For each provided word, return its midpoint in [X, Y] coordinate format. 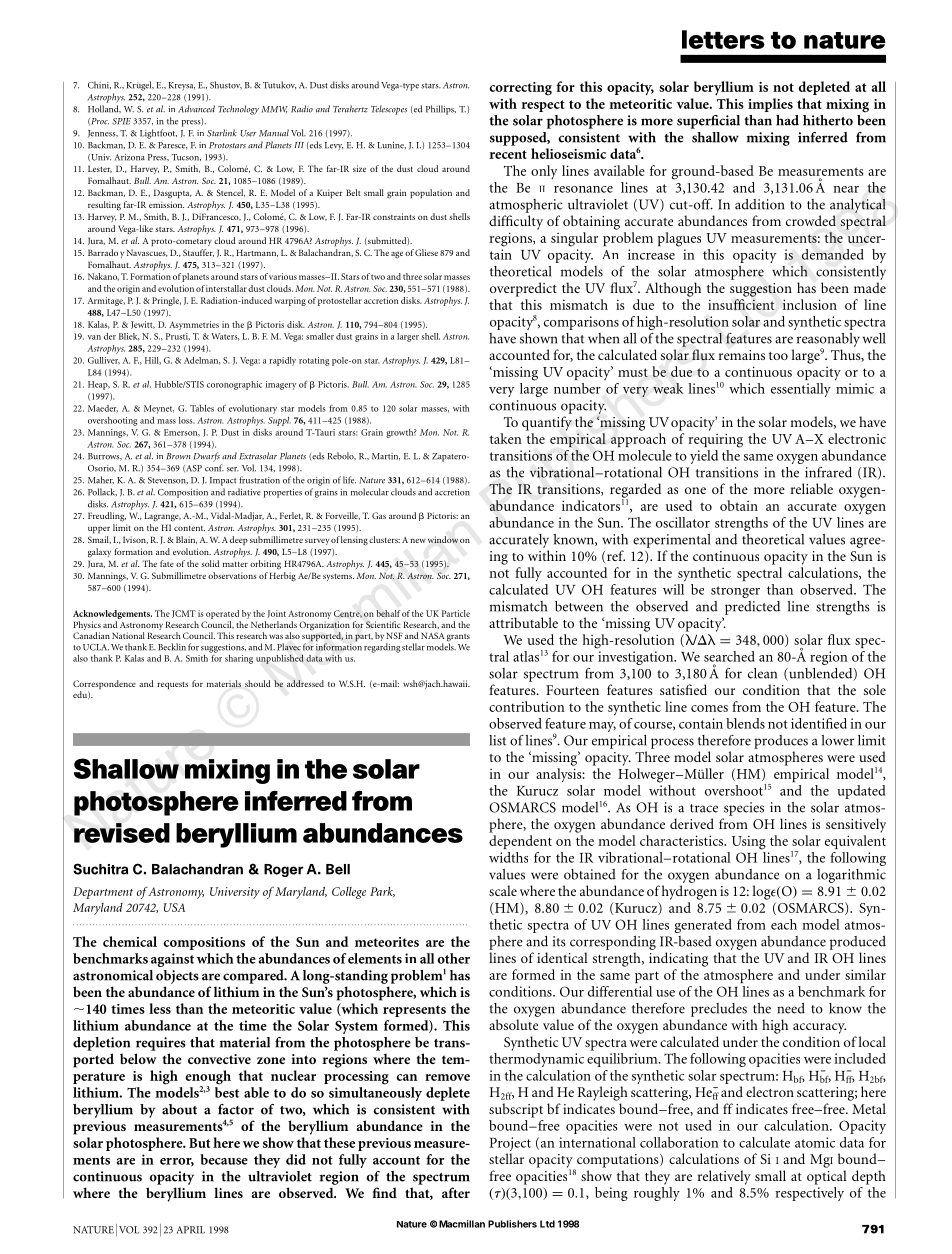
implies [770, 105]
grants [458, 639]
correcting [520, 89]
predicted [752, 608]
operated [222, 614]
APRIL [191, 1230]
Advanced [196, 109]
